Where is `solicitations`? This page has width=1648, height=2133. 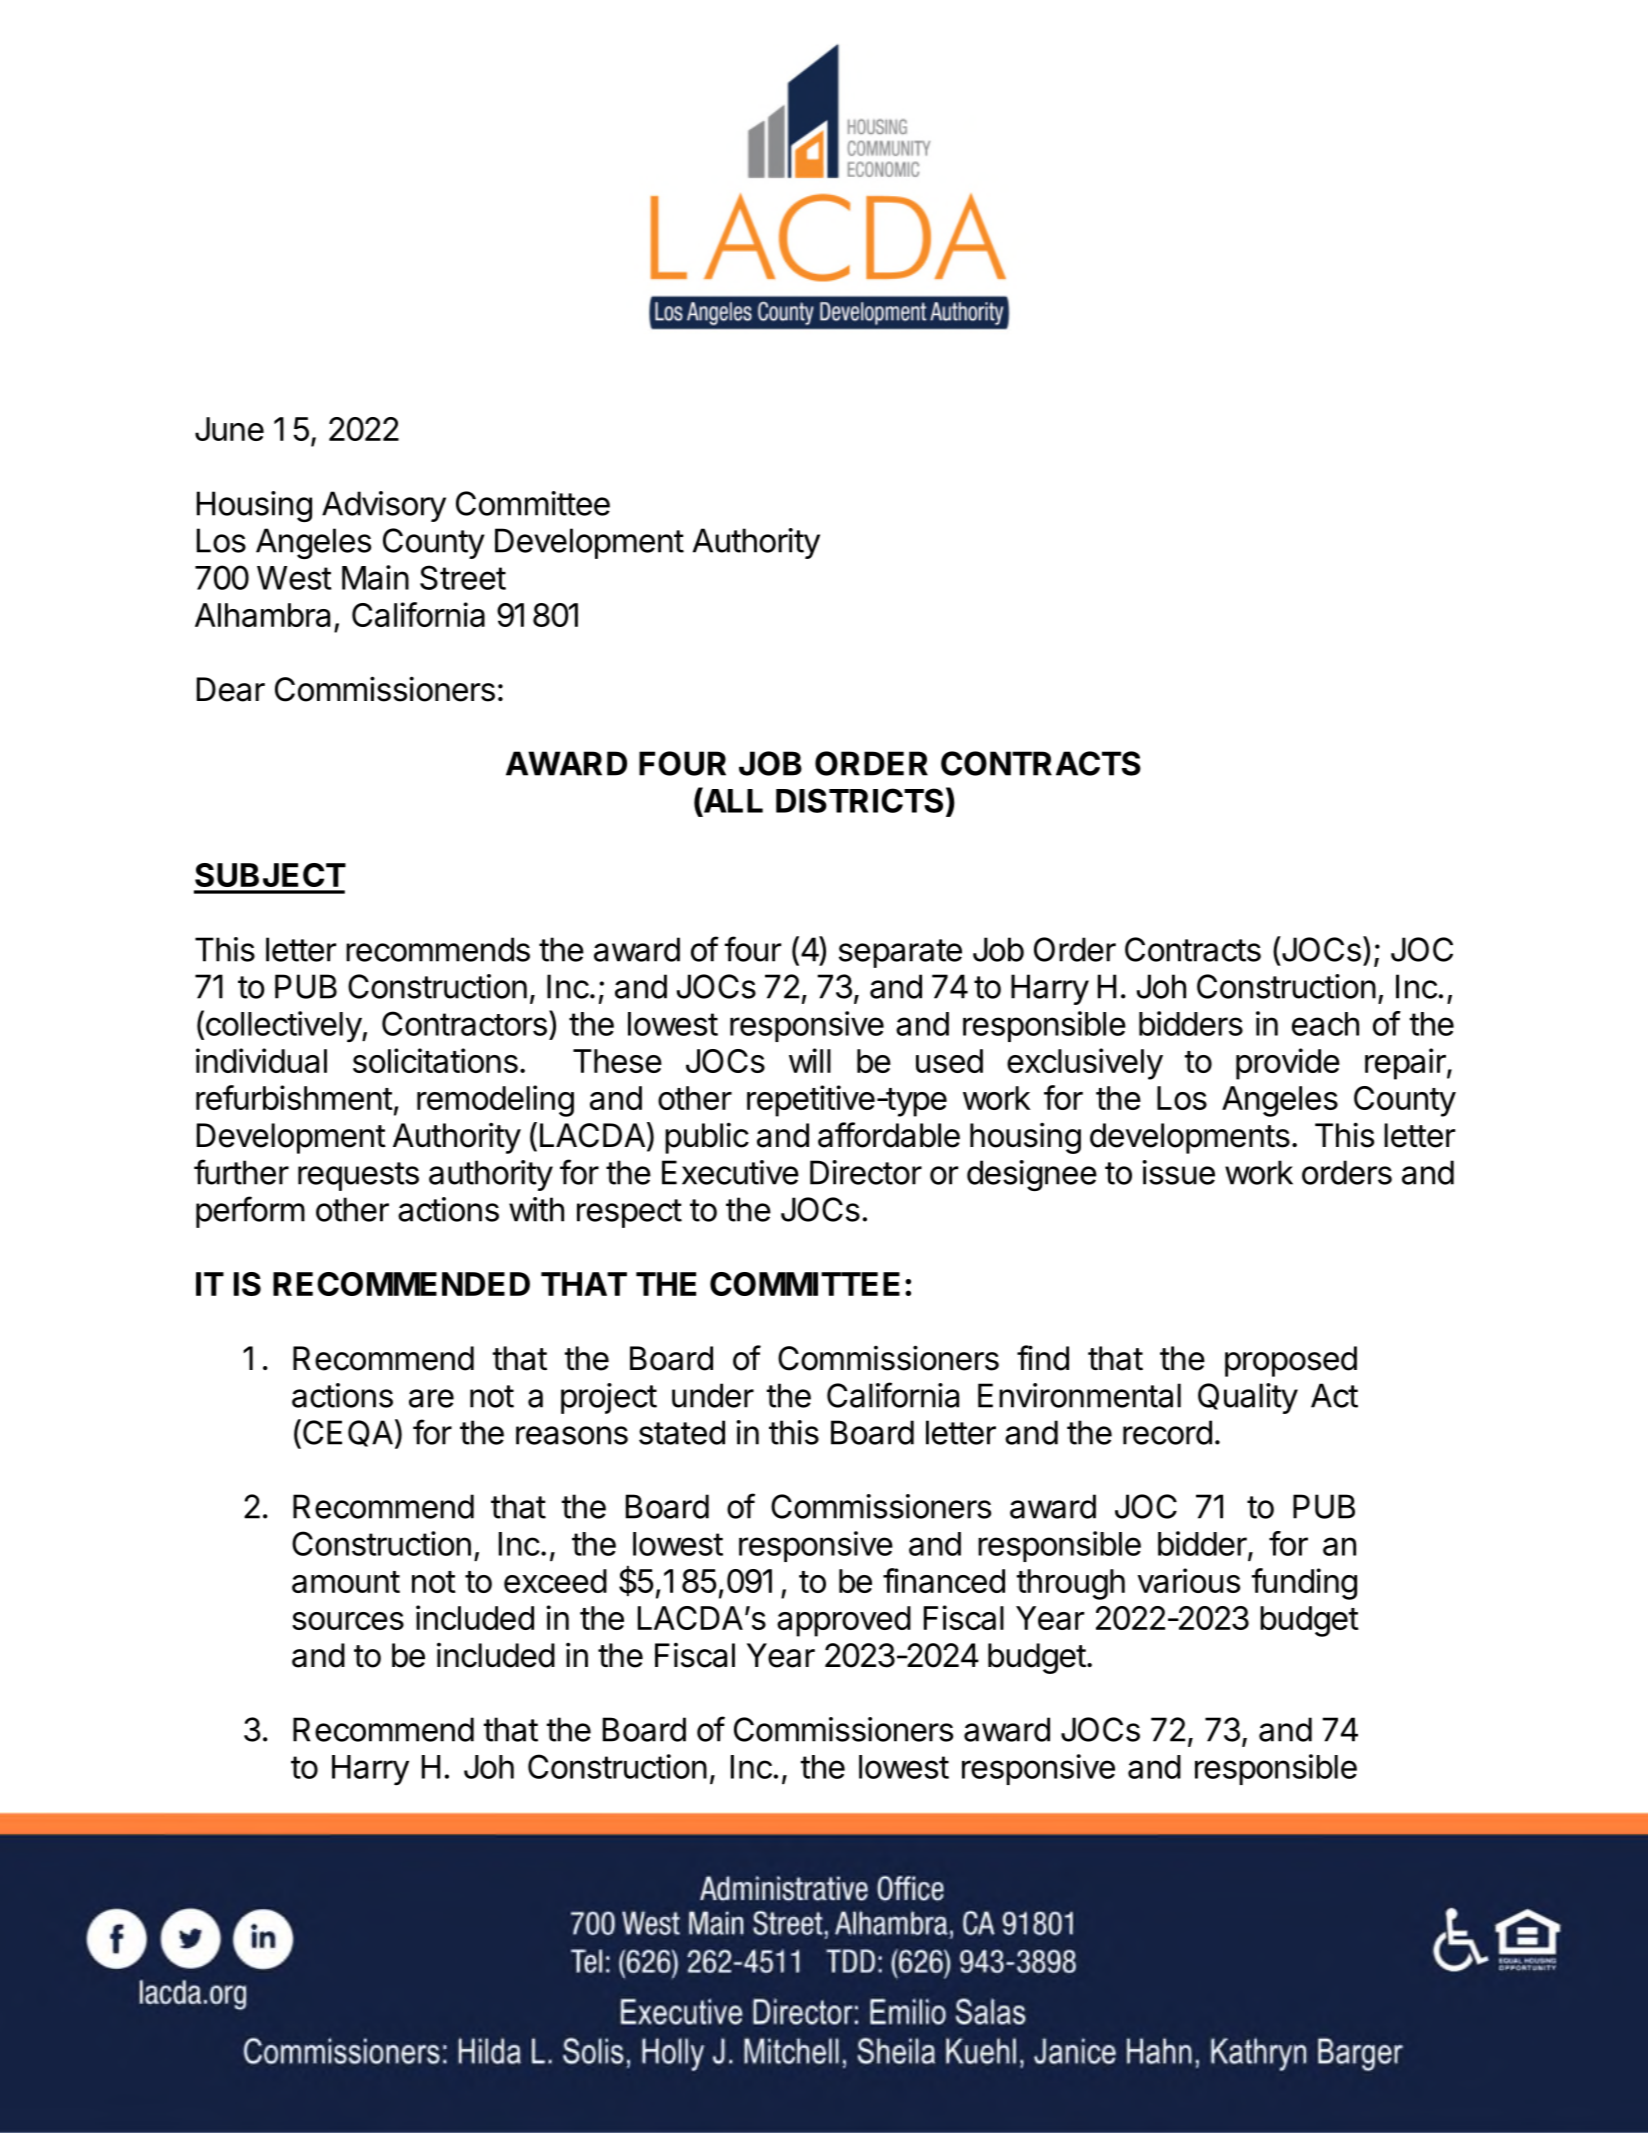
solicitations is located at coordinates (435, 1060).
